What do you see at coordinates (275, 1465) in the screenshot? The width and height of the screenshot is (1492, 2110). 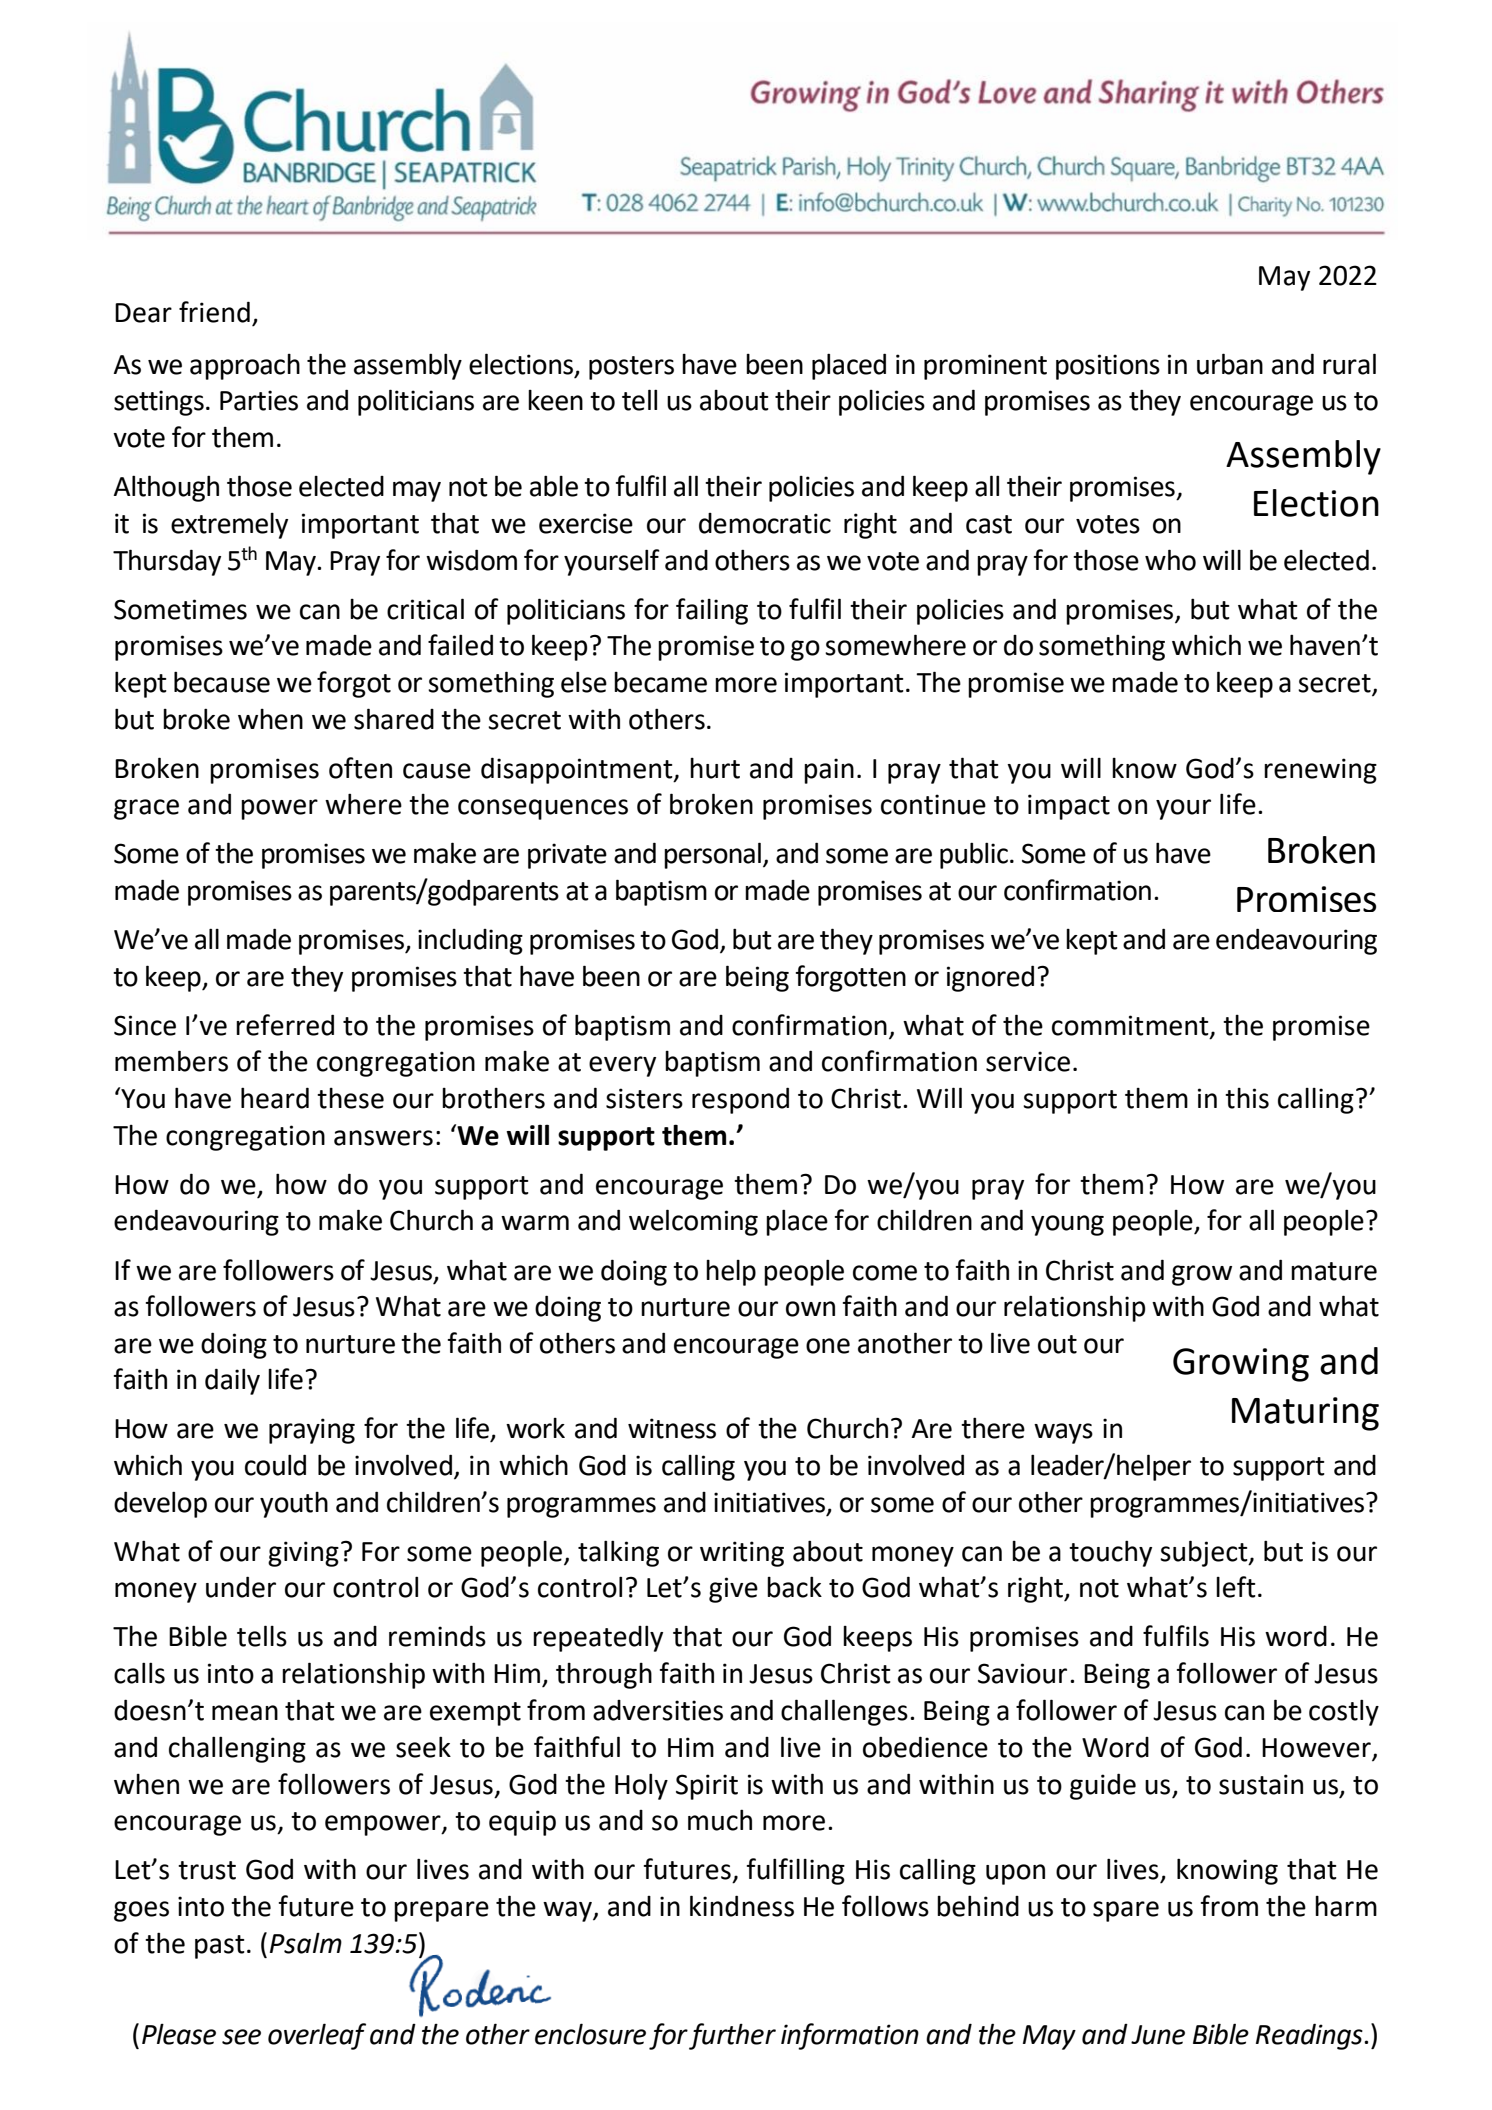 I see `could` at bounding box center [275, 1465].
